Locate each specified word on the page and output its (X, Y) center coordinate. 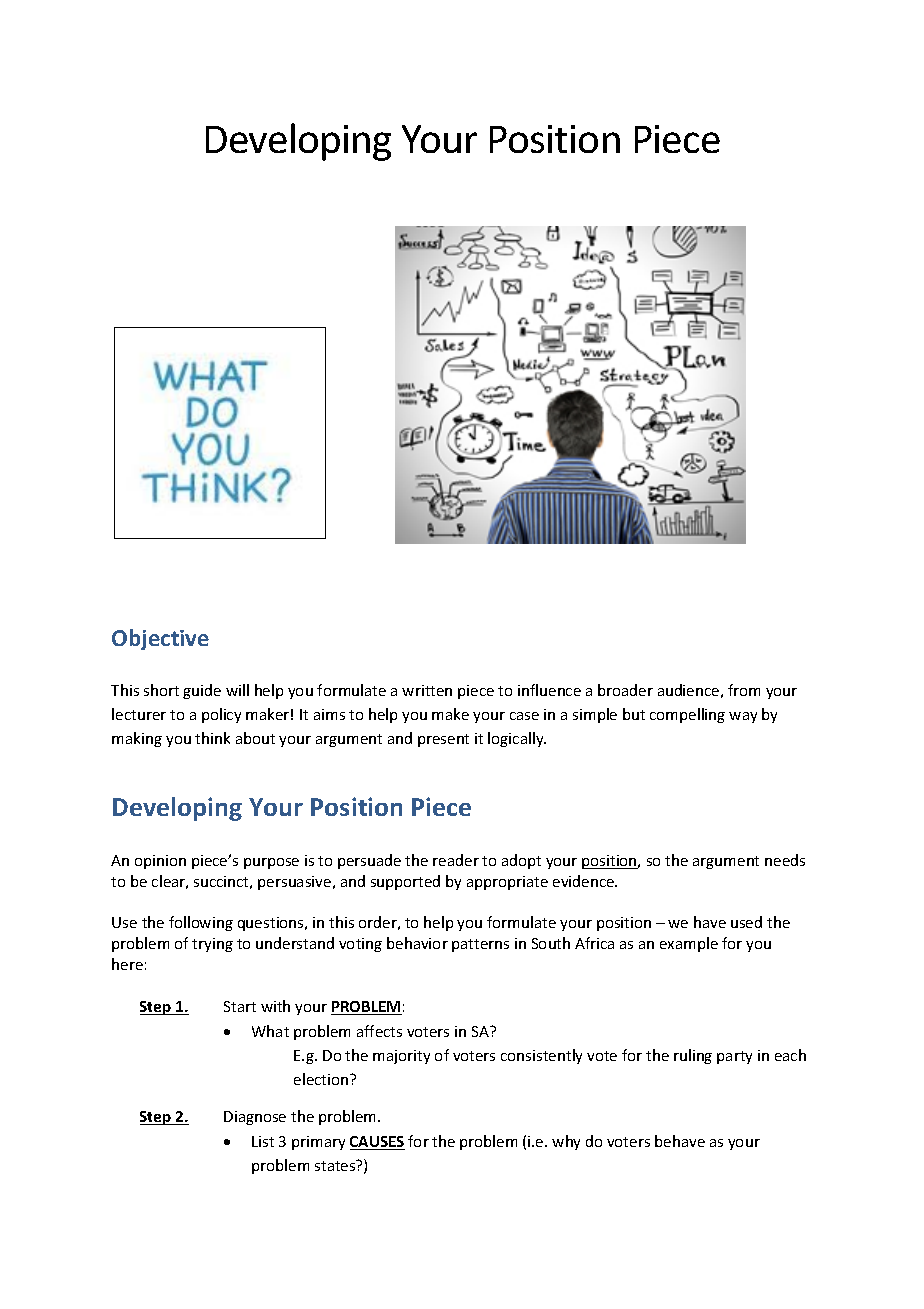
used (746, 922)
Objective (160, 639)
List (263, 1141)
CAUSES (377, 1143)
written (427, 690)
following (201, 923)
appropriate (507, 883)
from (744, 690)
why (566, 1142)
